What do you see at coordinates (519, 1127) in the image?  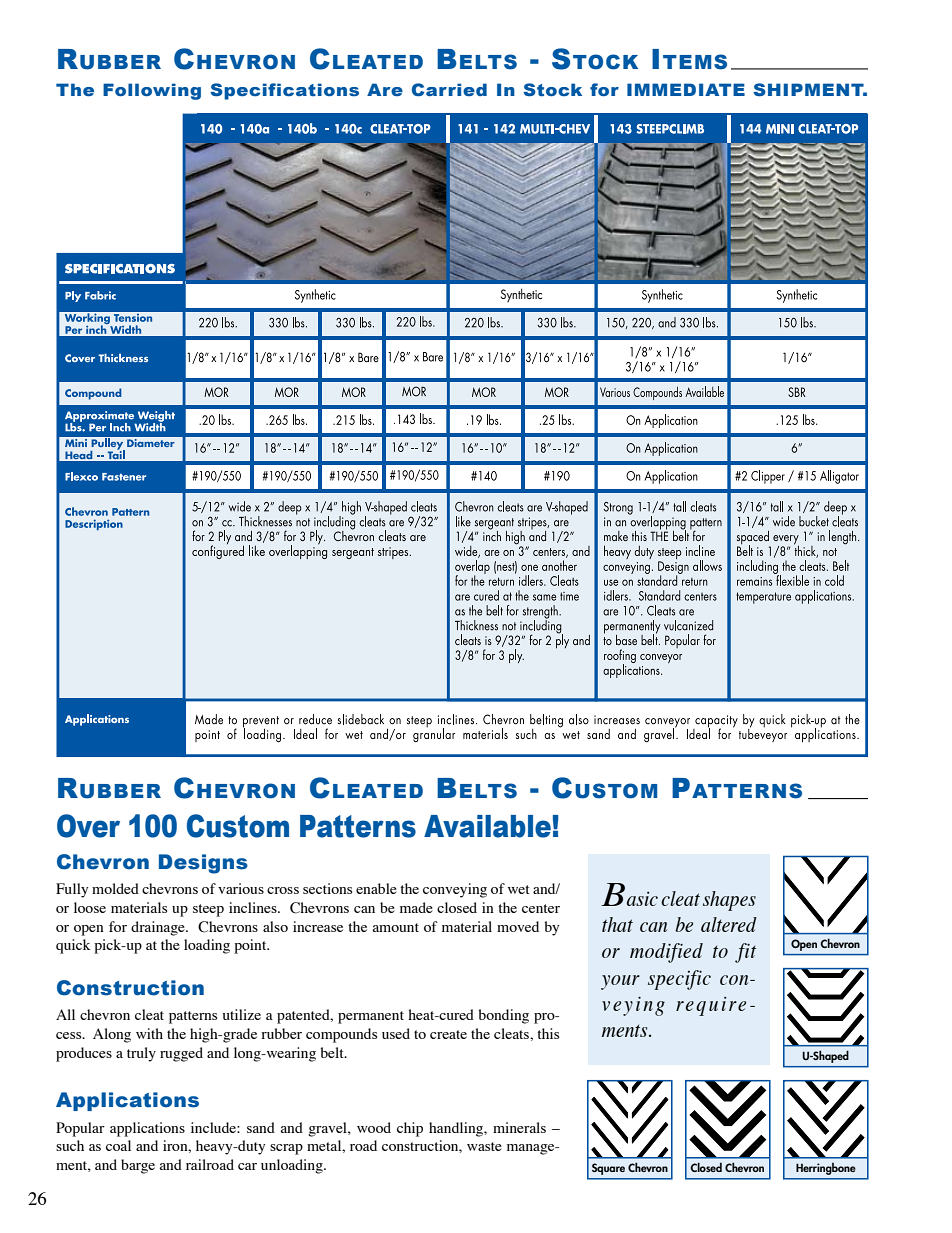 I see `minerals` at bounding box center [519, 1127].
